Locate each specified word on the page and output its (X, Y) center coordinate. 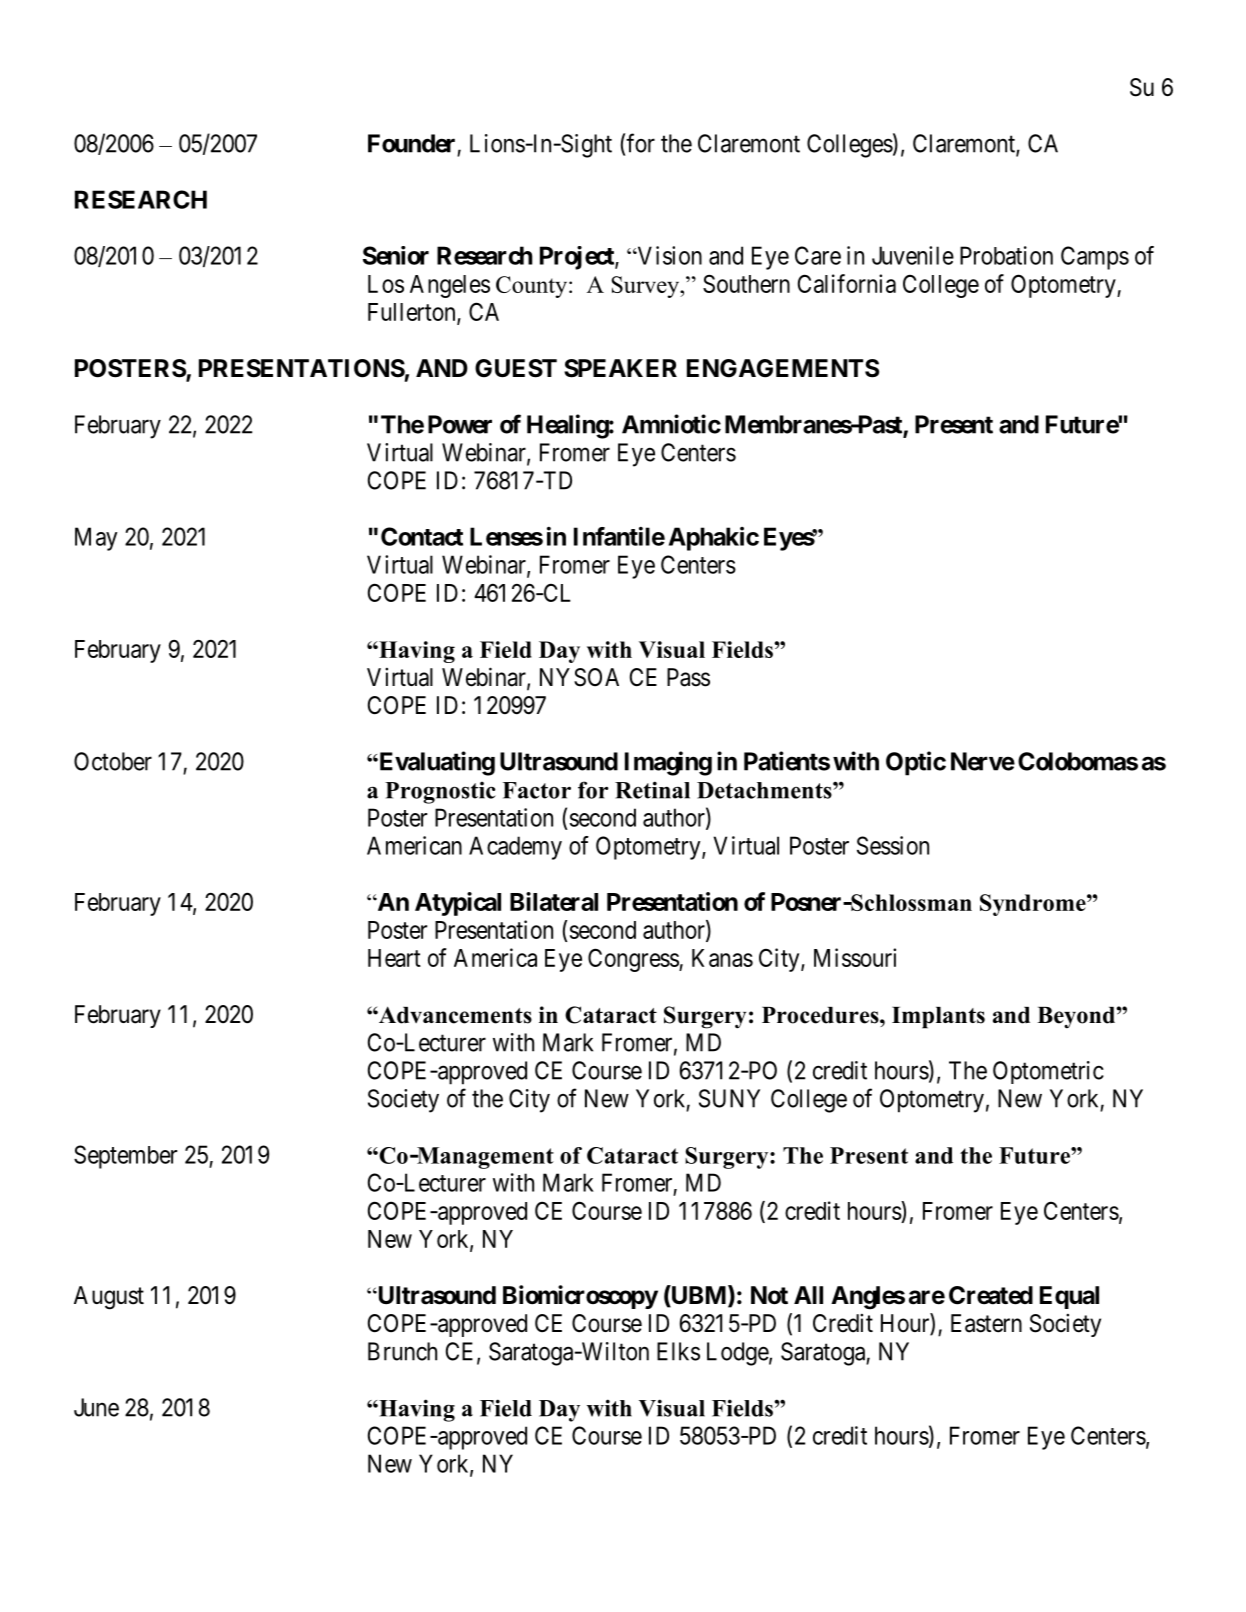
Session (893, 845)
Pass (688, 677)
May (96, 539)
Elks (678, 1351)
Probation (1006, 255)
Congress (634, 960)
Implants (938, 1018)
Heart (394, 958)
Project (578, 258)
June (96, 1407)
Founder (411, 143)
